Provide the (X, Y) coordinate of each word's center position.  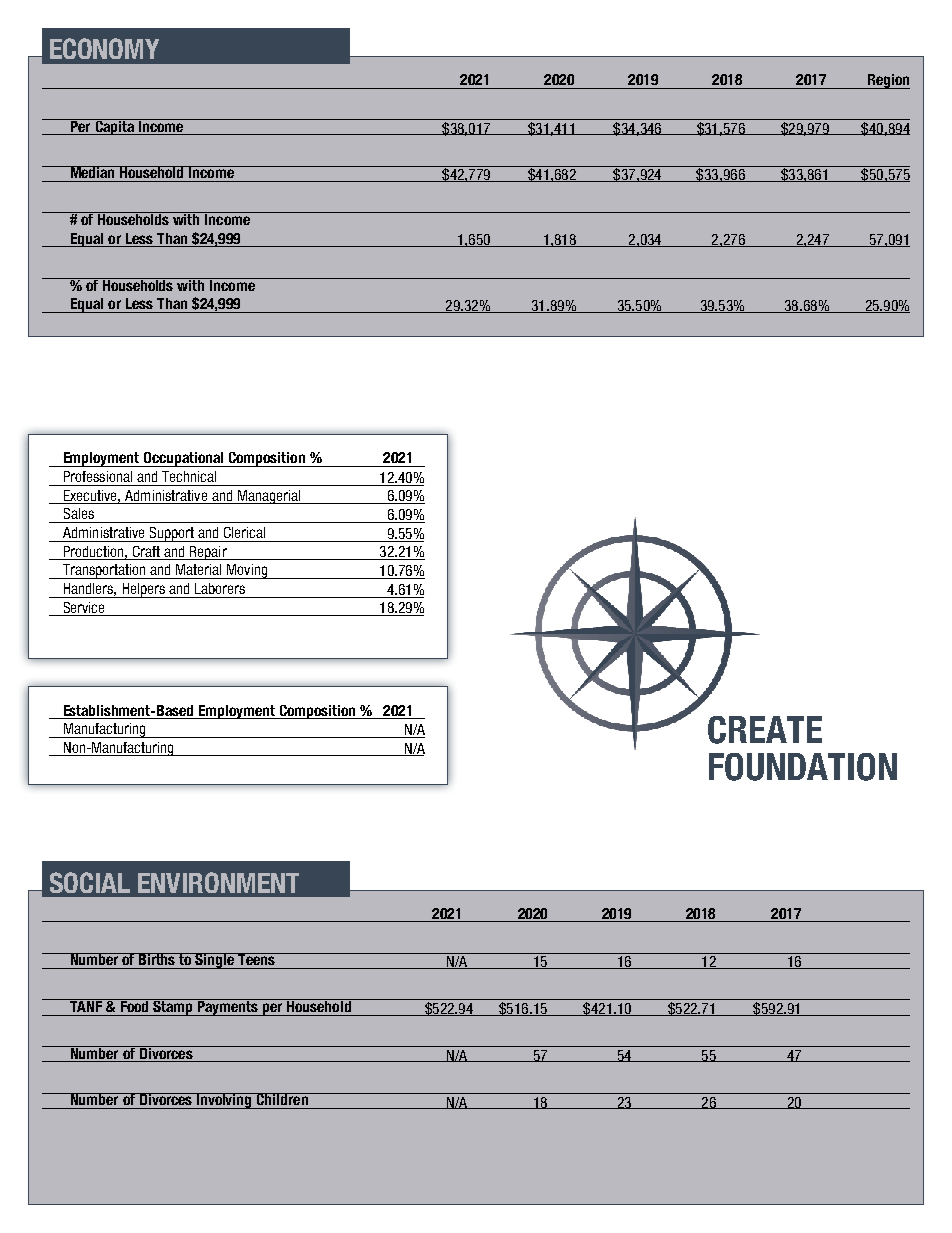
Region (888, 81)
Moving (247, 571)
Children (282, 1099)
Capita (114, 127)
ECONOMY (104, 48)
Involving (224, 1101)
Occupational (184, 459)
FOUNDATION (803, 767)
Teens (256, 959)
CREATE (765, 730)
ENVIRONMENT (218, 882)
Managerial (269, 497)
